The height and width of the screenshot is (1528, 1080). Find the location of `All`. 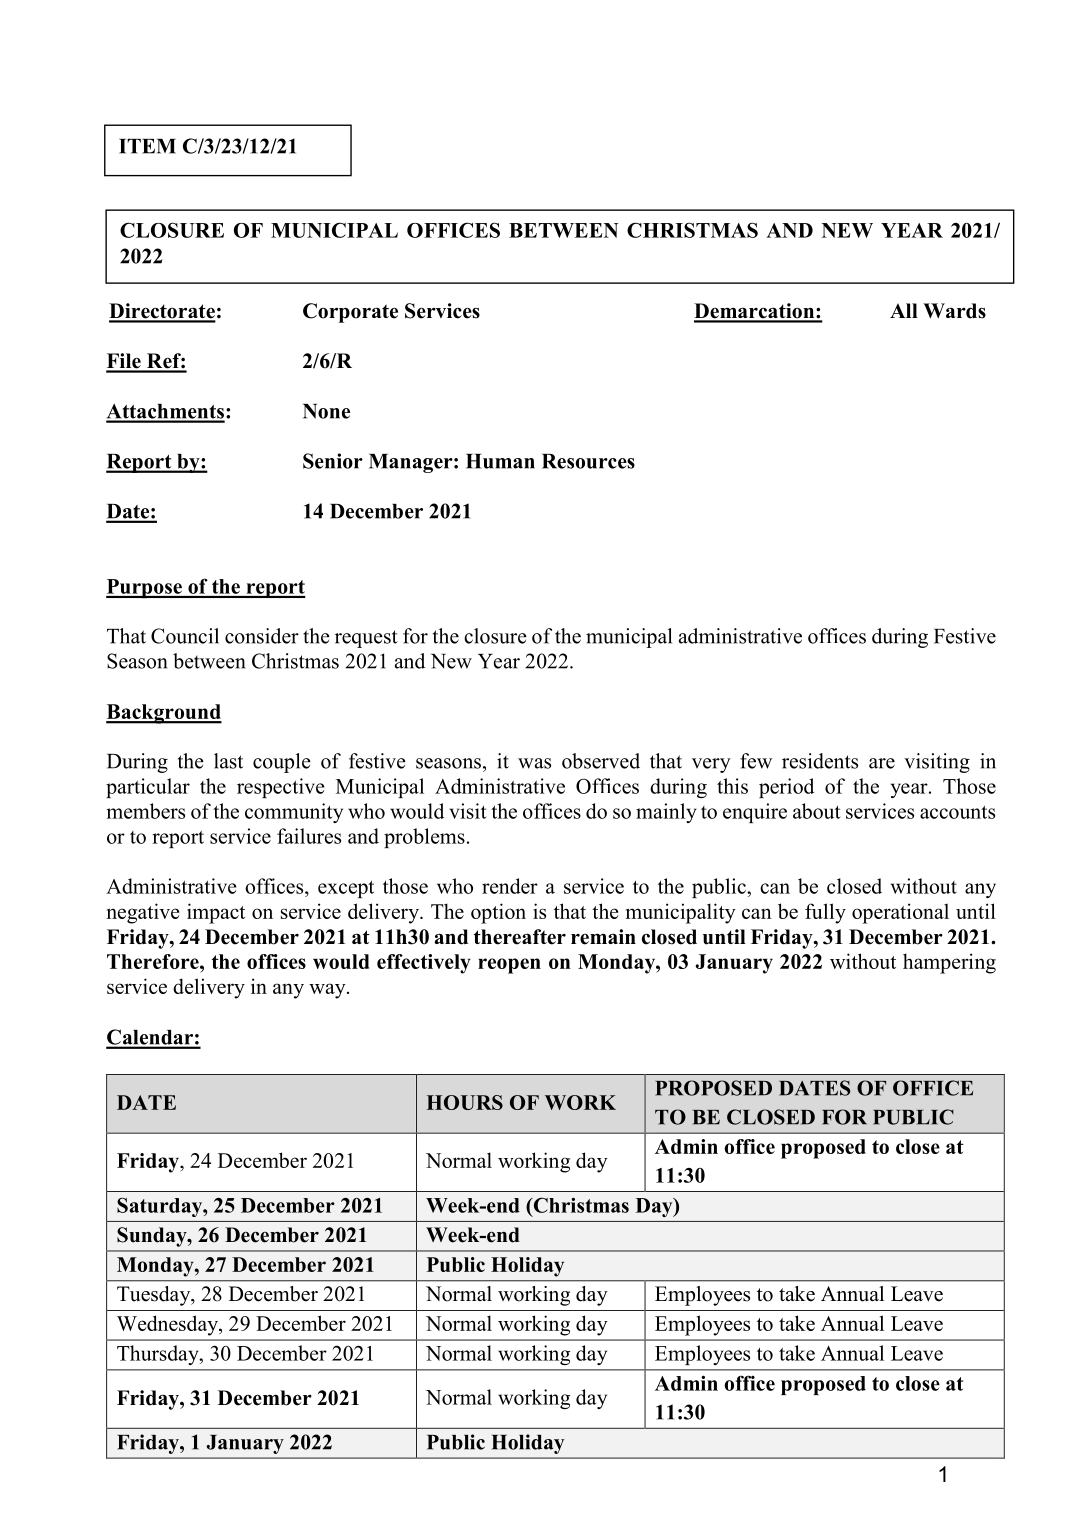

All is located at coordinates (904, 310).
